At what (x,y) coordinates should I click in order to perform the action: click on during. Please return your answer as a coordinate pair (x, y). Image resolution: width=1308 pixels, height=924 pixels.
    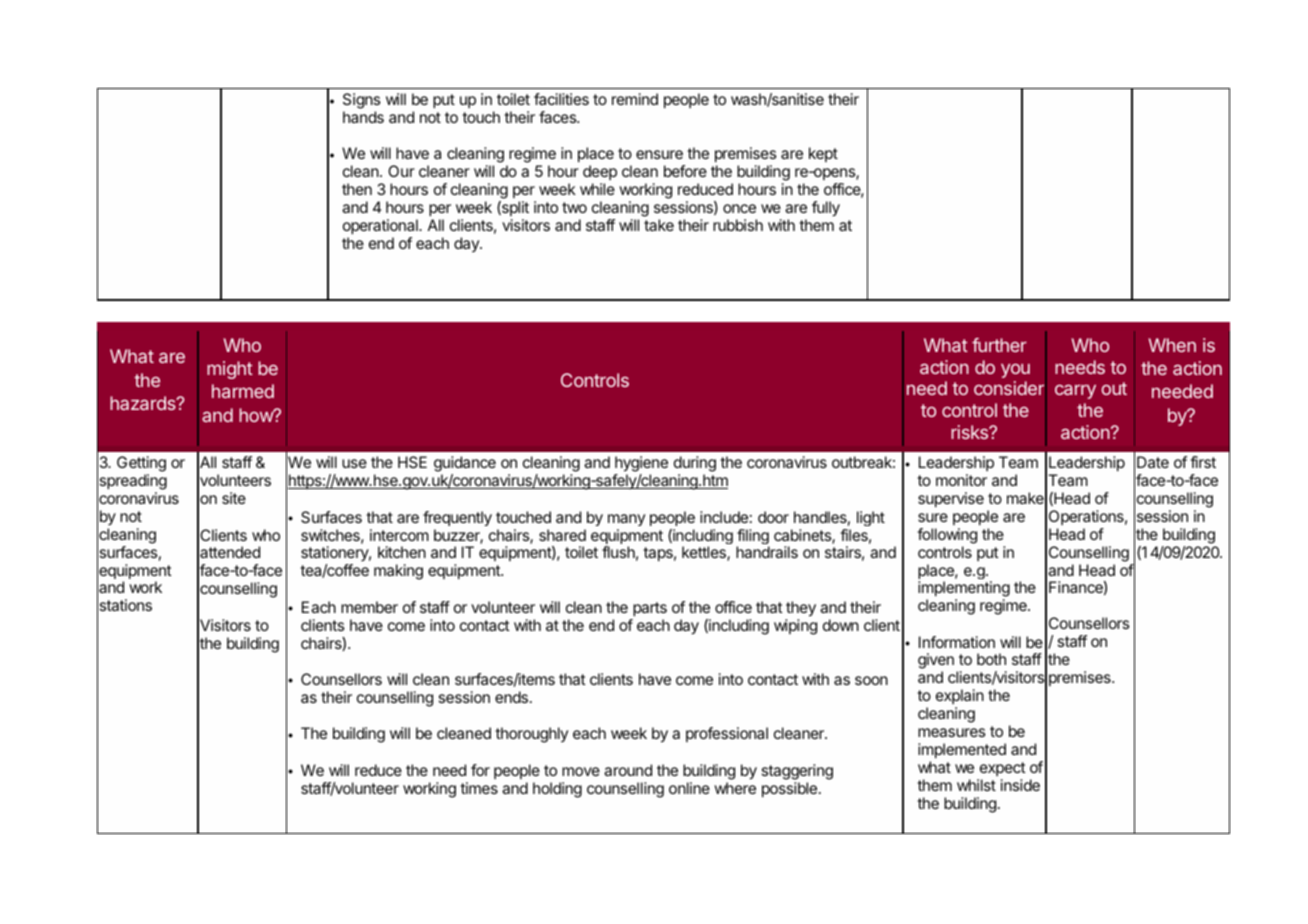
    Looking at the image, I should click on (695, 465).
